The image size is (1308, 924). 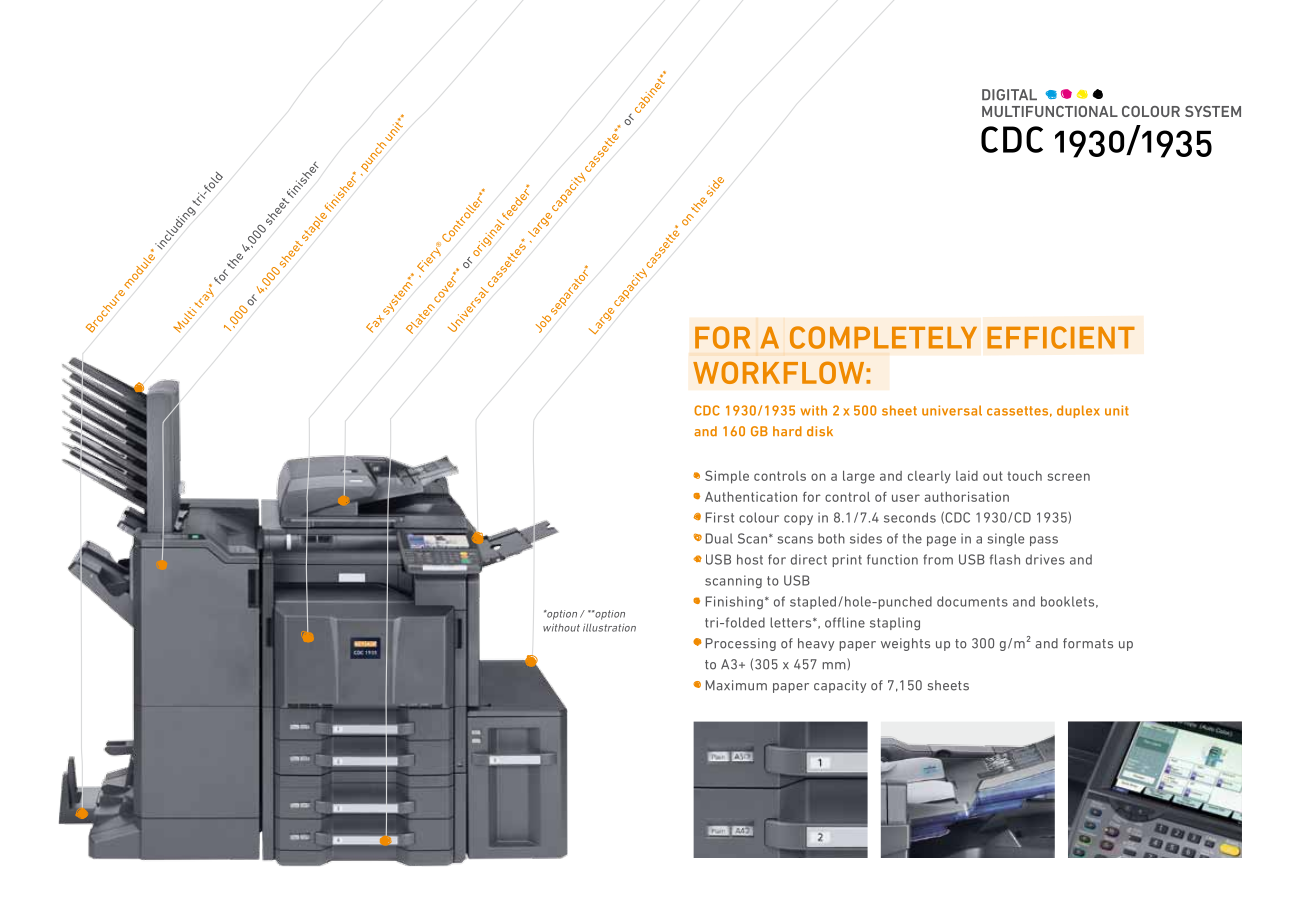 What do you see at coordinates (787, 431) in the page?
I see `hard` at bounding box center [787, 431].
